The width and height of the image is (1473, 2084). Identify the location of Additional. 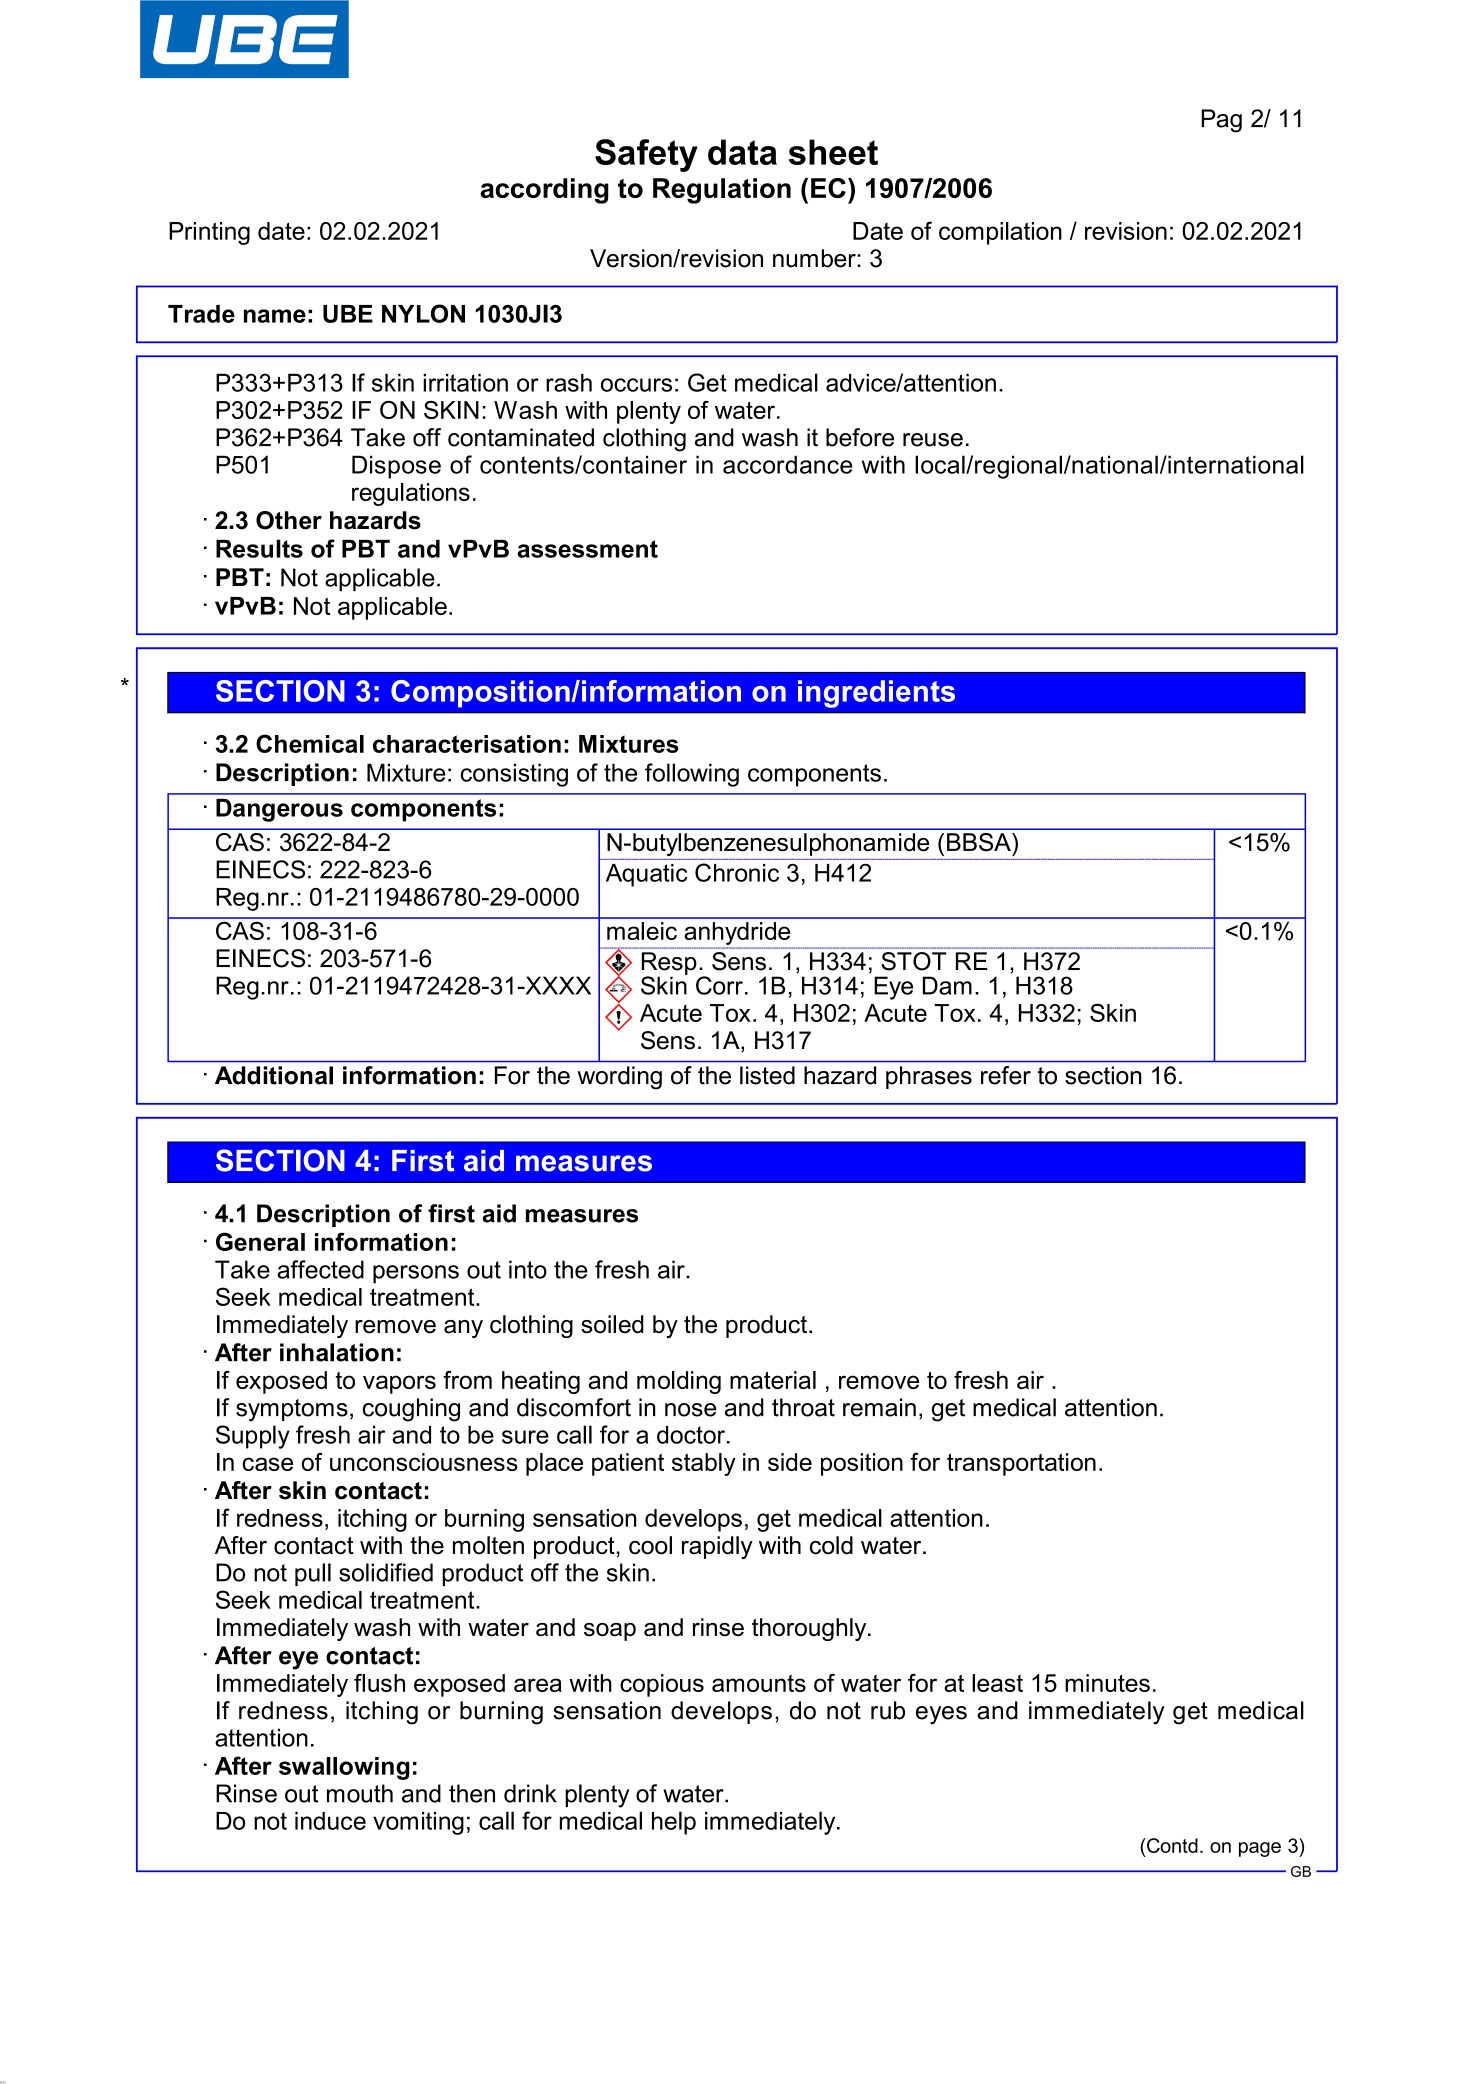
(274, 1075).
